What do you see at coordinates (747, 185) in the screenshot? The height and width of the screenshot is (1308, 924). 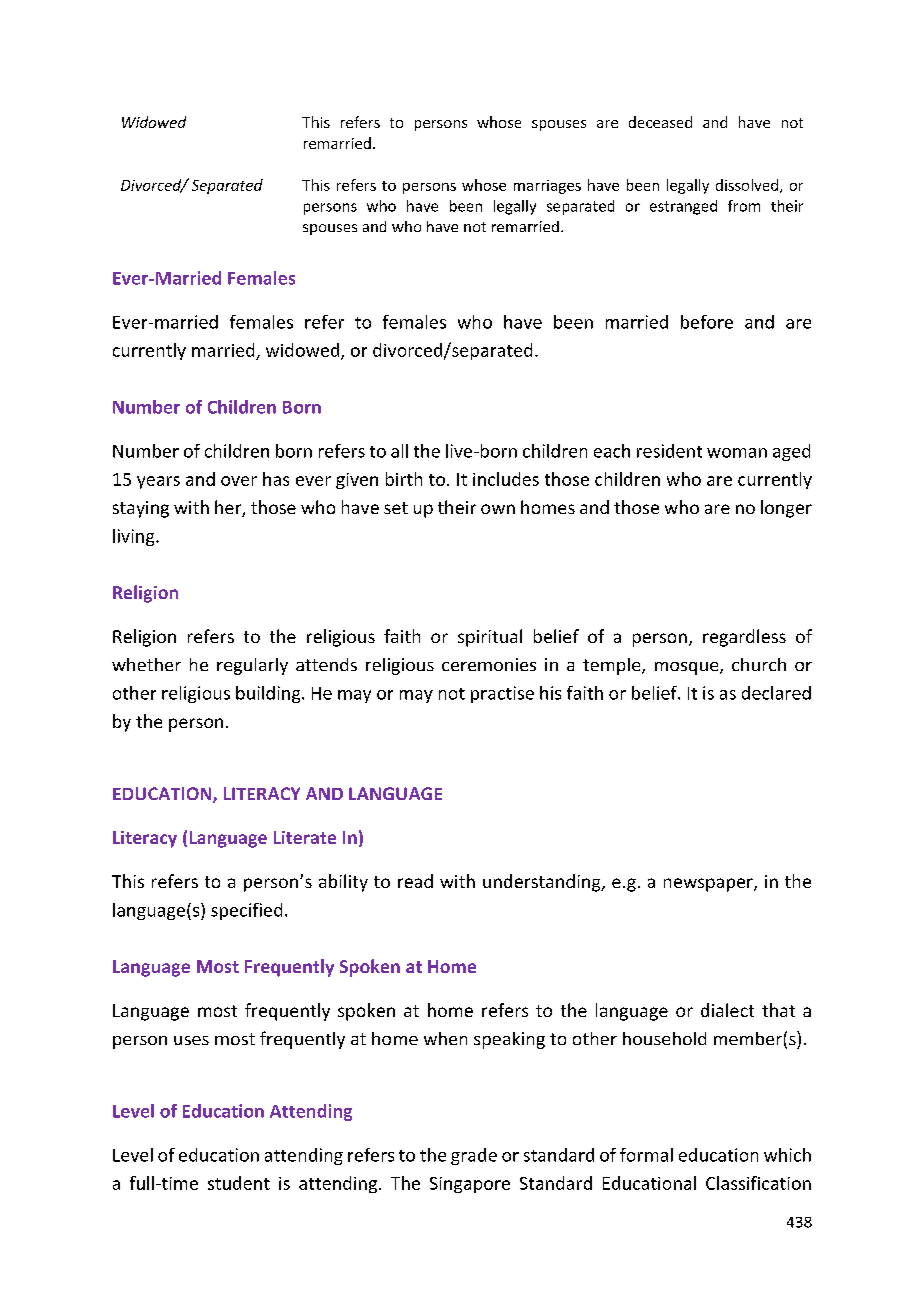 I see `dissolved` at bounding box center [747, 185].
